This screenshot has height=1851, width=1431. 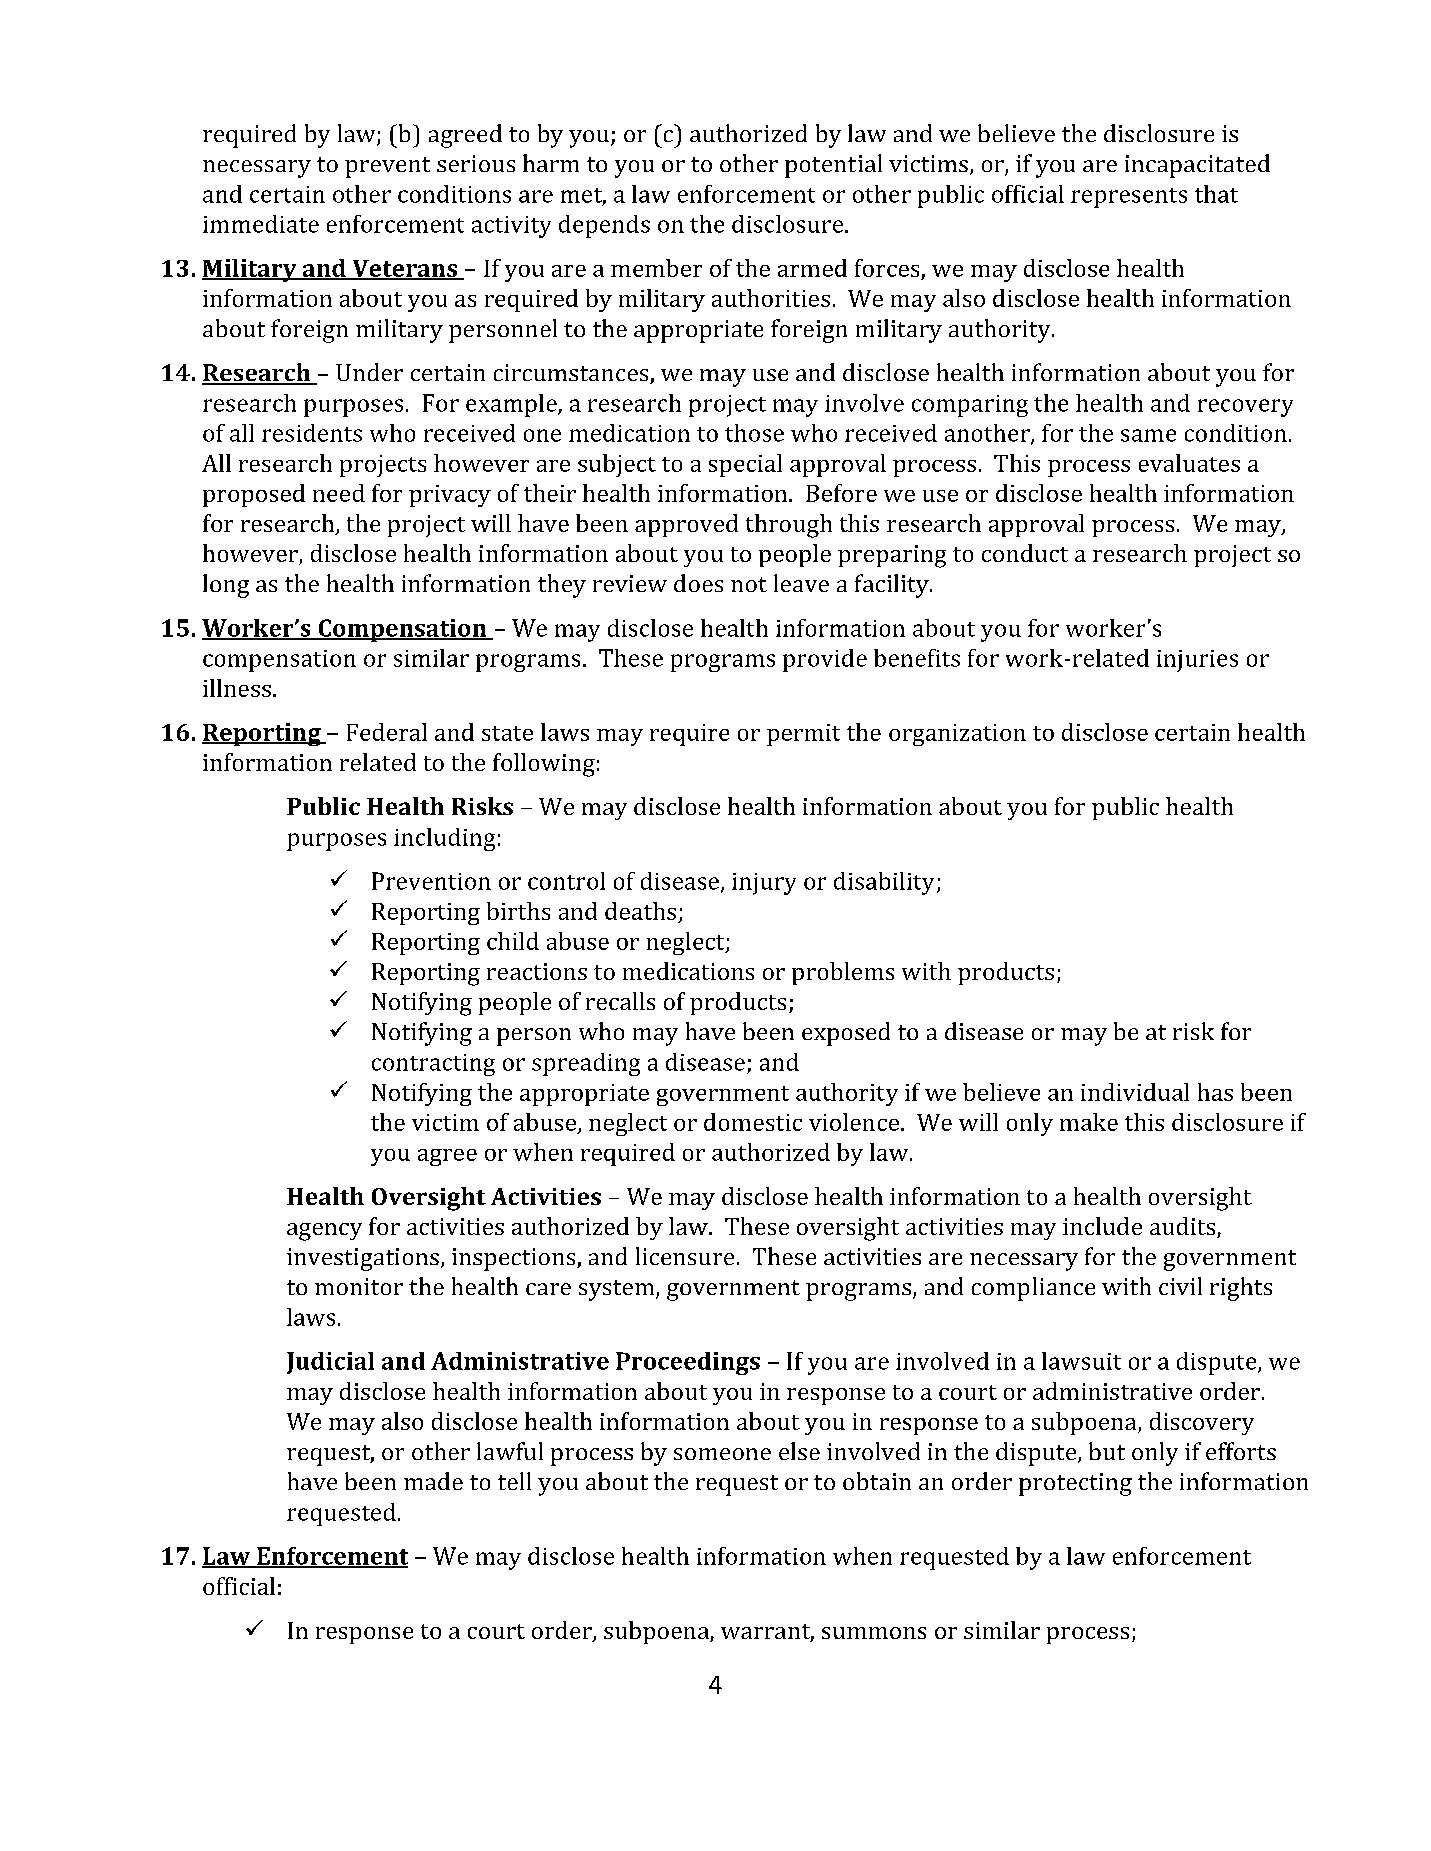 What do you see at coordinates (1075, 1484) in the screenshot?
I see `protecting` at bounding box center [1075, 1484].
